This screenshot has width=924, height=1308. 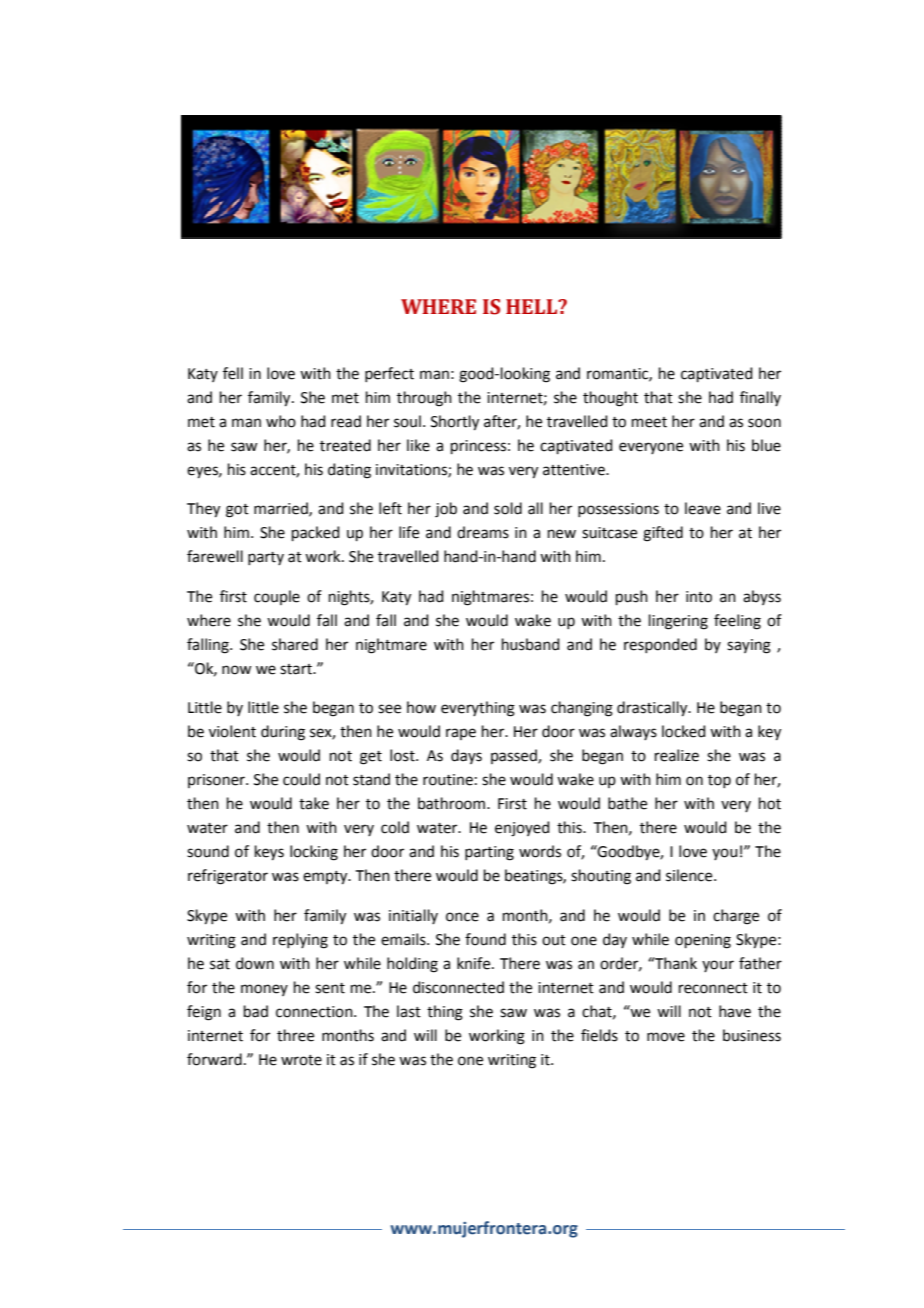 I want to click on three, so click(x=295, y=1035).
